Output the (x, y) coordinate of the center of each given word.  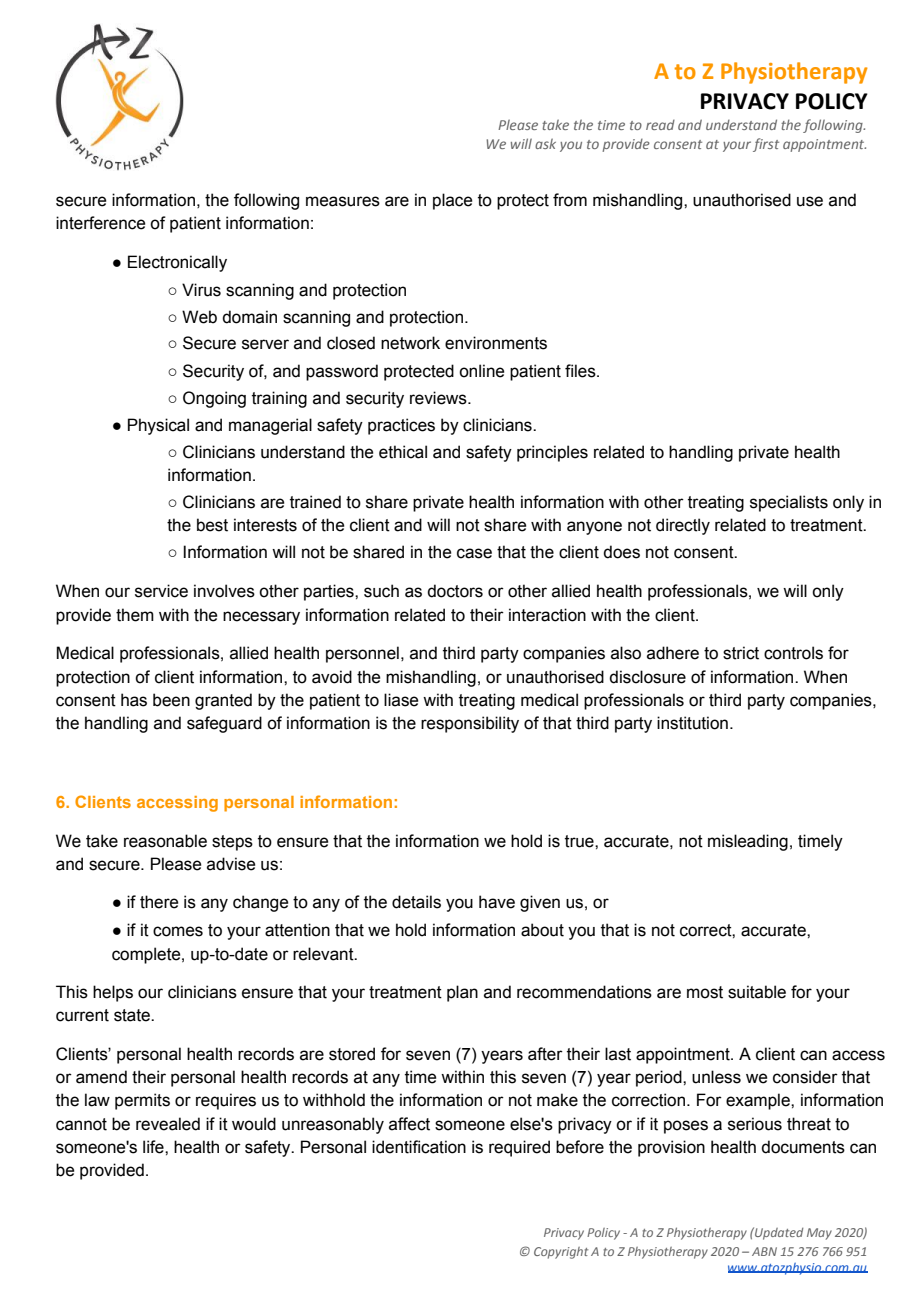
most (705, 992)
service (161, 591)
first (766, 145)
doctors (455, 591)
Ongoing (214, 399)
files (581, 371)
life (154, 1147)
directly (683, 526)
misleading (748, 842)
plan (462, 993)
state (133, 1015)
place (452, 201)
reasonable (165, 841)
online (481, 371)
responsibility (470, 724)
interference (100, 223)
